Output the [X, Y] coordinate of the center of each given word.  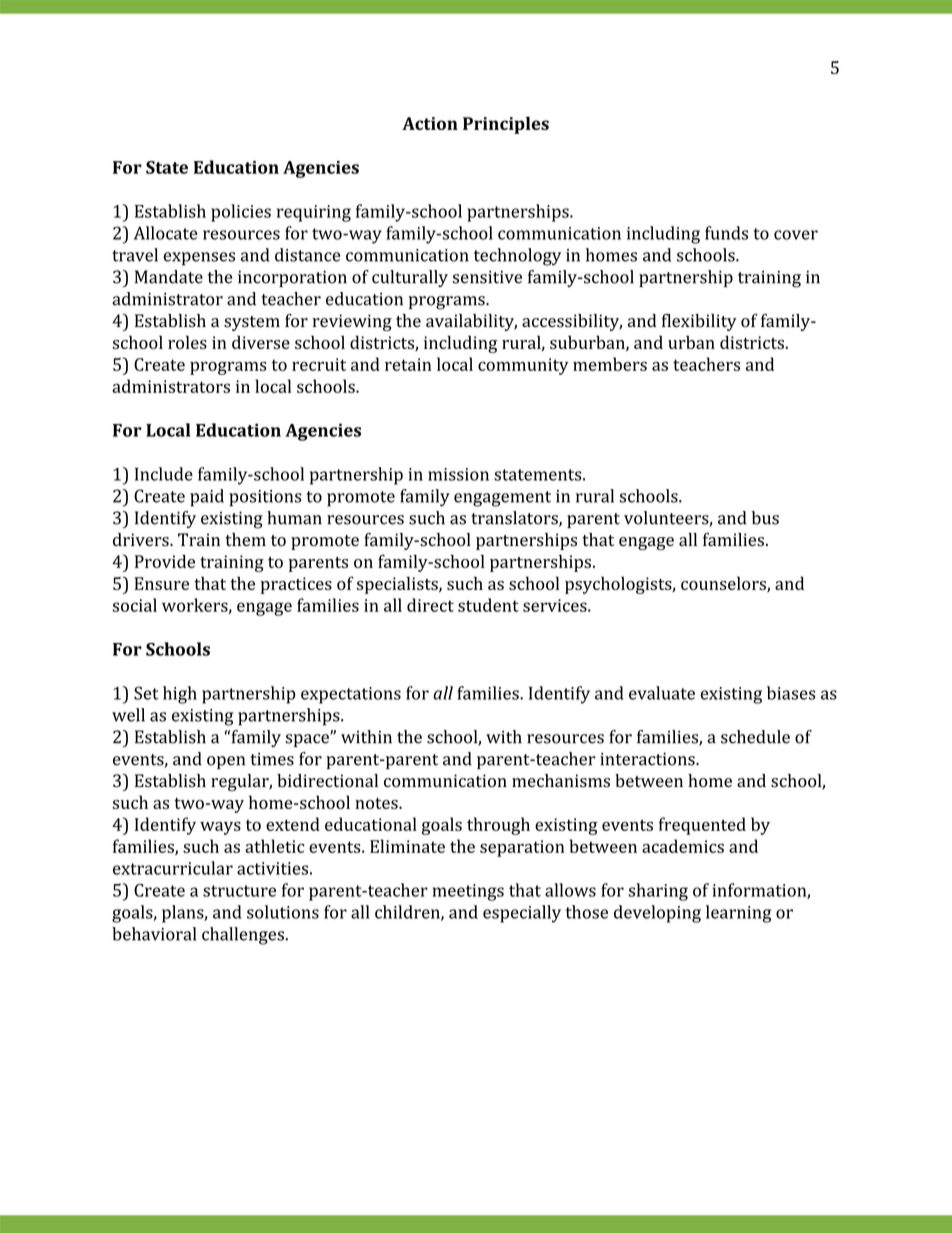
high [180, 695]
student [488, 605]
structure [239, 891]
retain [408, 364]
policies [241, 213]
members [610, 364]
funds [726, 233]
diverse [261, 342]
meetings [468, 892]
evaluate [662, 693]
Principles [506, 125]
